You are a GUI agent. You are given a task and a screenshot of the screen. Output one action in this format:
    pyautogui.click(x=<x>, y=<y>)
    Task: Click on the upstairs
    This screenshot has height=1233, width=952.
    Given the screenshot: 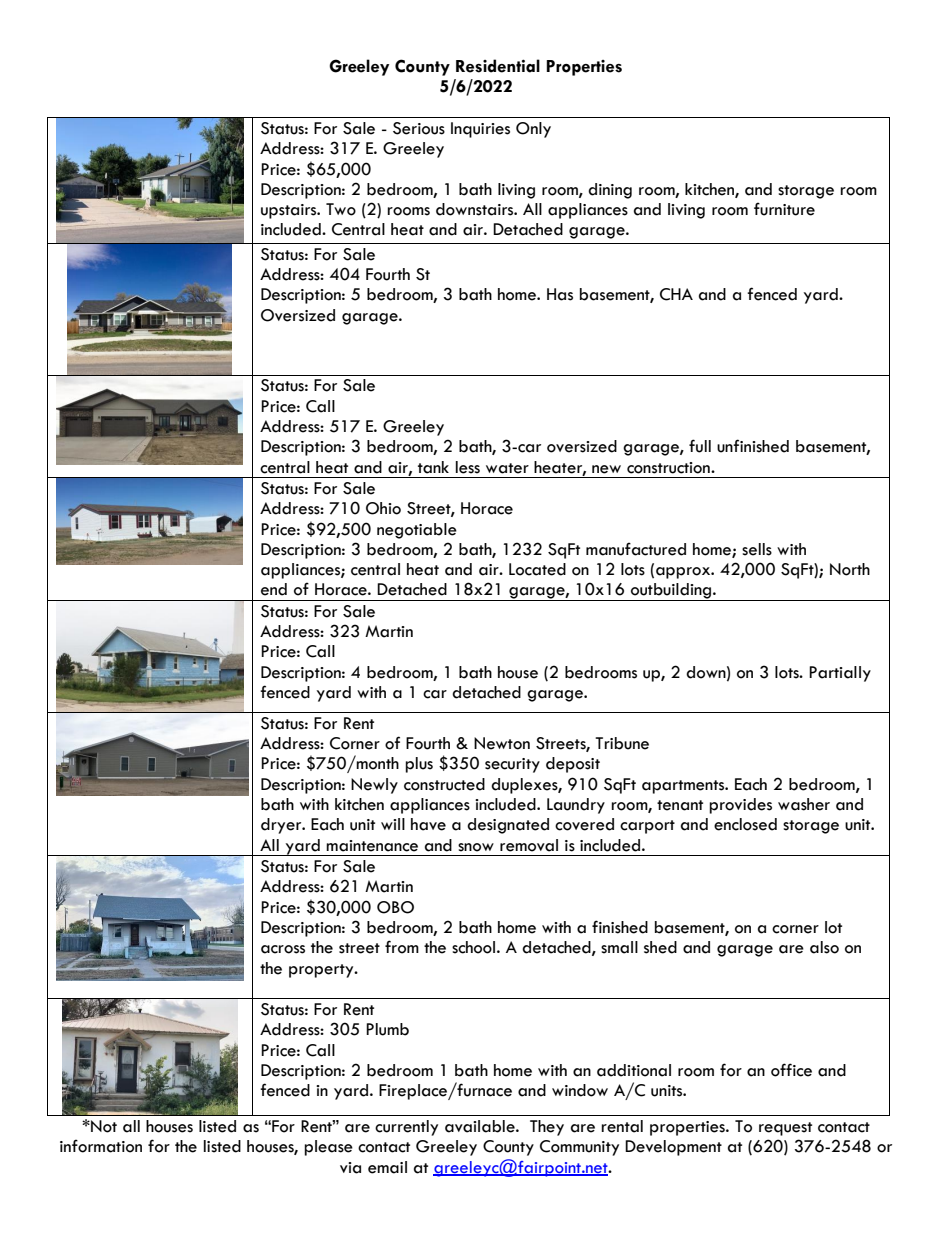 What is the action you would take?
    pyautogui.click(x=290, y=211)
